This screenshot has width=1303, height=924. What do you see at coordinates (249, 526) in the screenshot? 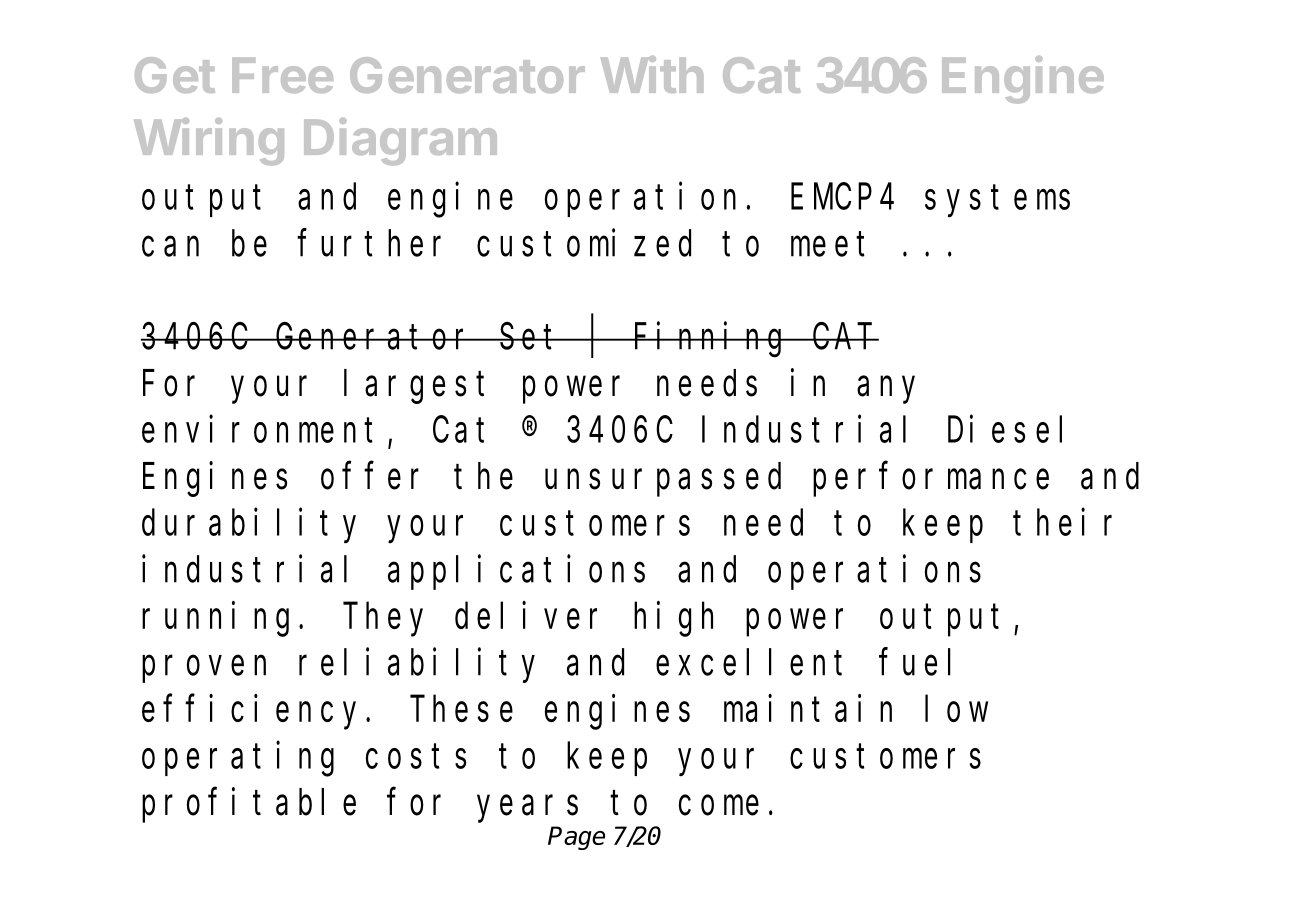
I see `durability` at bounding box center [249, 526].
